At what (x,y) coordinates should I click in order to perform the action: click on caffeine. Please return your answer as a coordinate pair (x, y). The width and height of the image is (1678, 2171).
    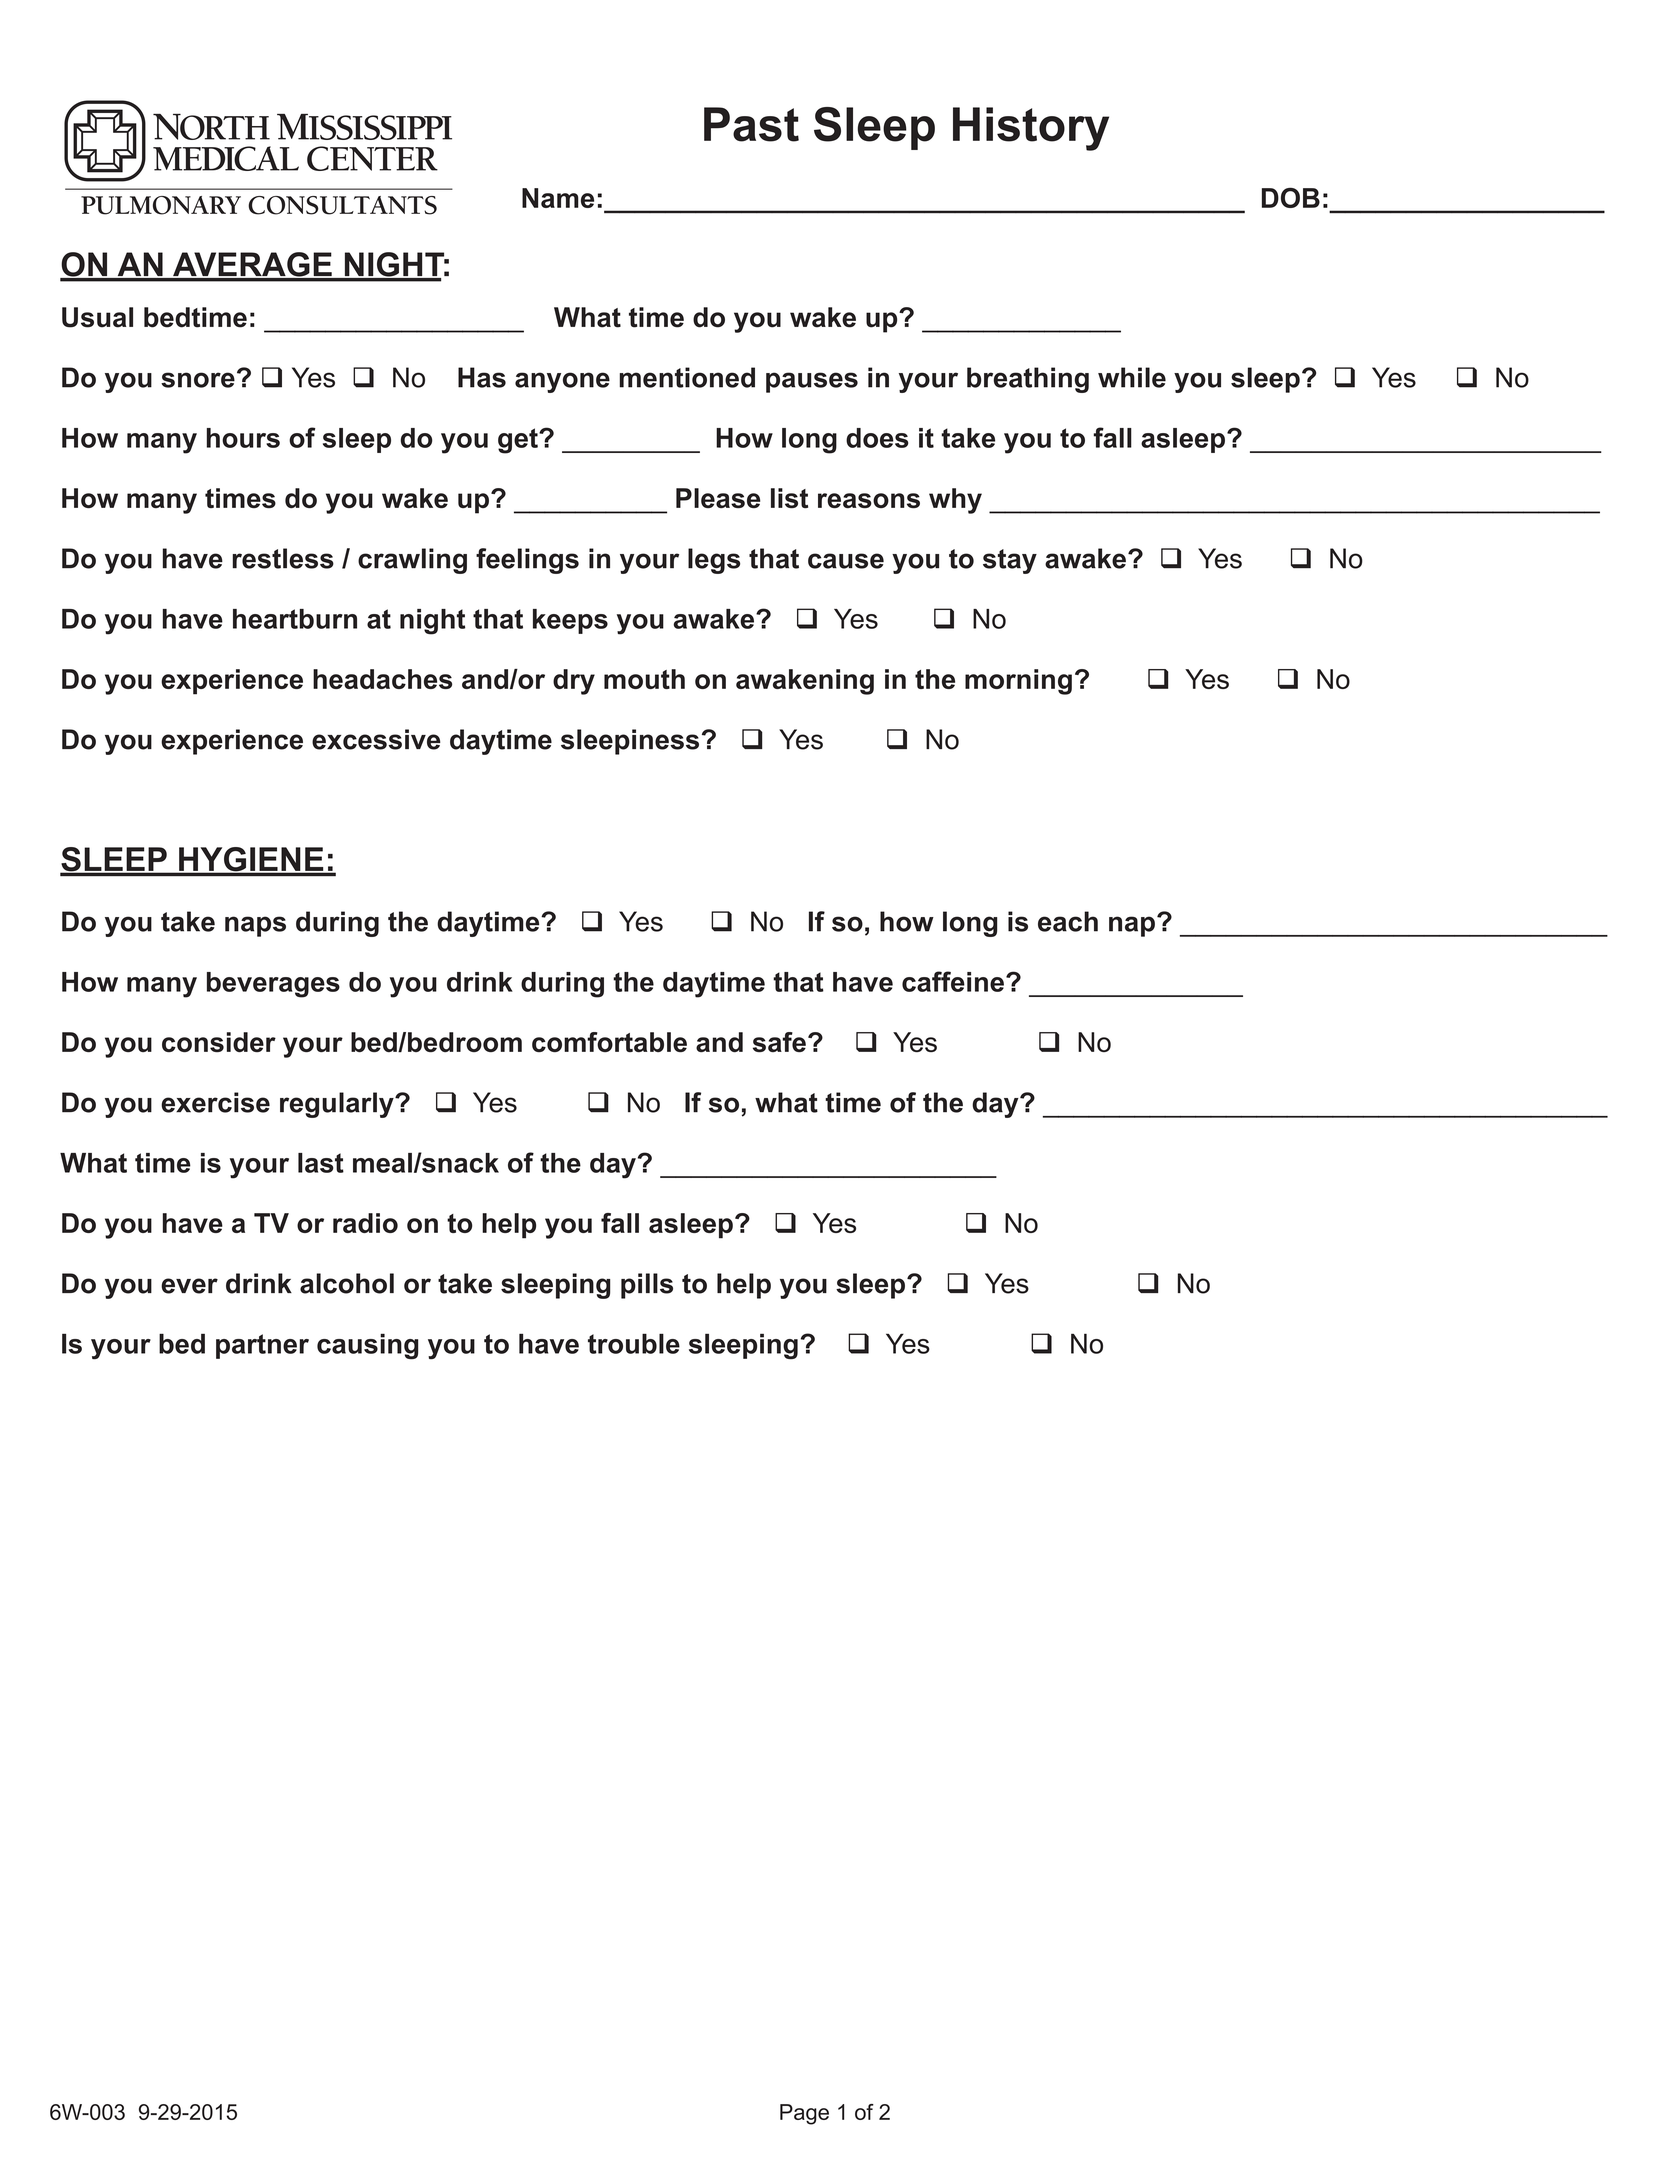
    Looking at the image, I should click on (953, 981).
